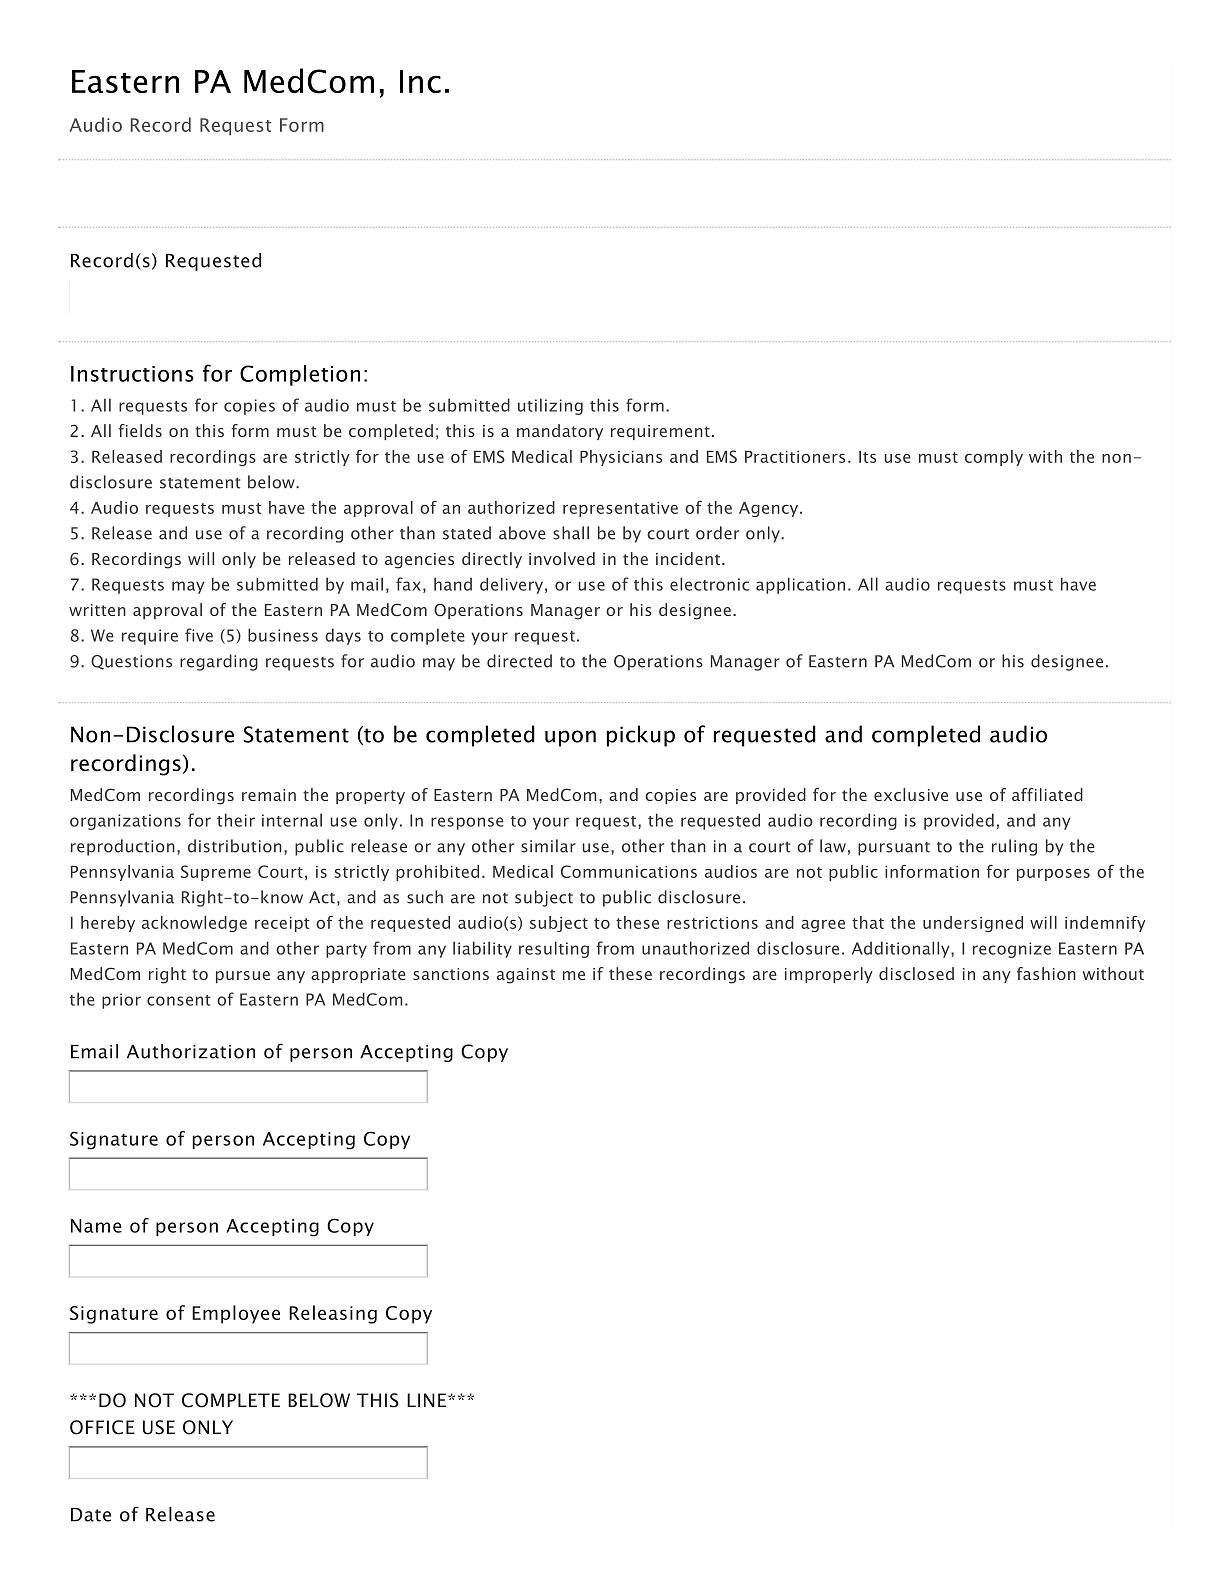  What do you see at coordinates (1012, 950) in the screenshot?
I see `recognize` at bounding box center [1012, 950].
